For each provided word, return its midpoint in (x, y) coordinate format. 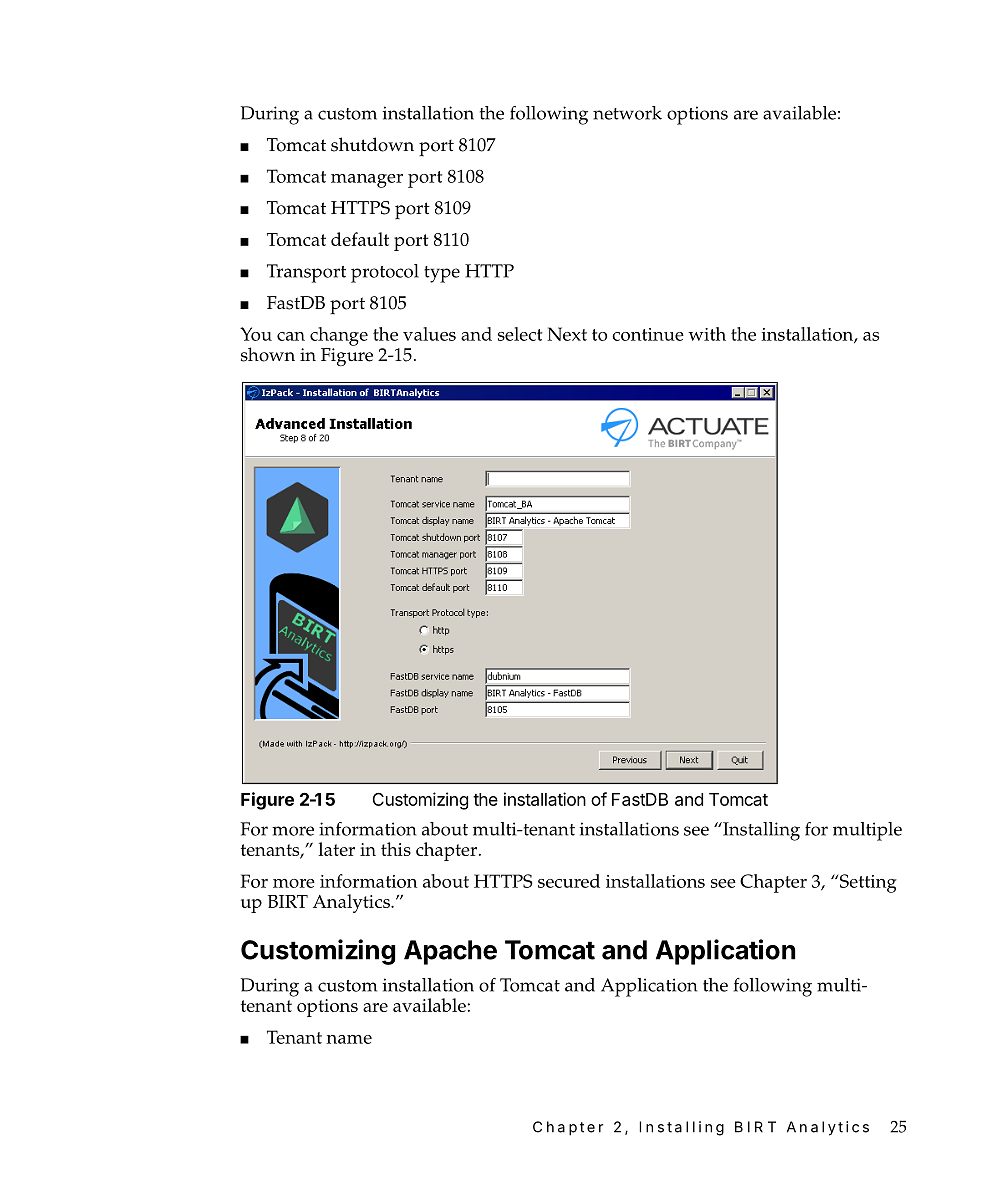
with (707, 334)
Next (567, 334)
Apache (450, 952)
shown (268, 354)
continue (648, 334)
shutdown (372, 144)
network (627, 113)
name (349, 1039)
